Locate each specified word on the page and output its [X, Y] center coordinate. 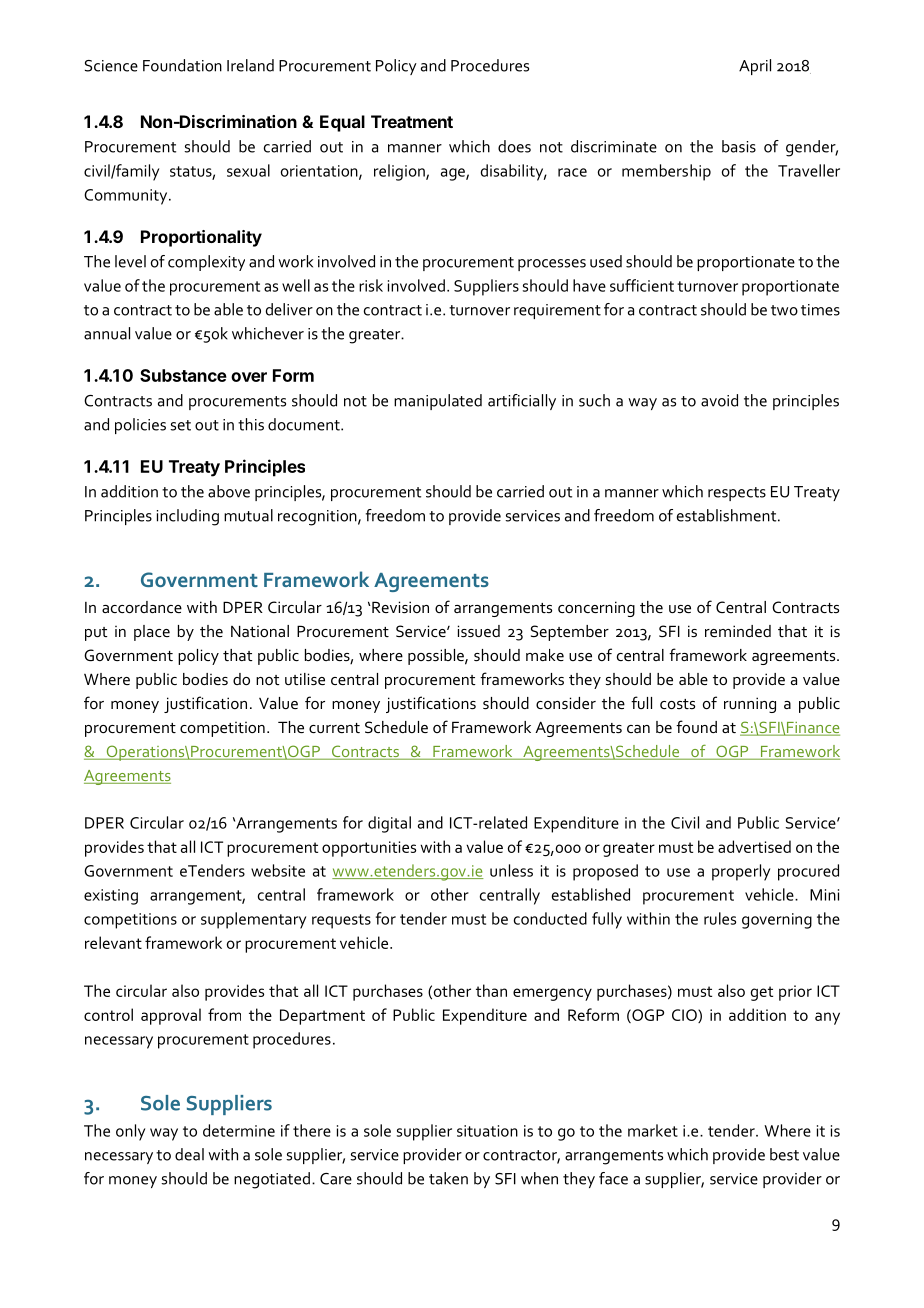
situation [487, 1131]
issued [479, 631]
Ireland [250, 65]
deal [189, 1154]
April [755, 67]
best [784, 1154]
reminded [738, 631]
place [152, 633]
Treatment [412, 121]
